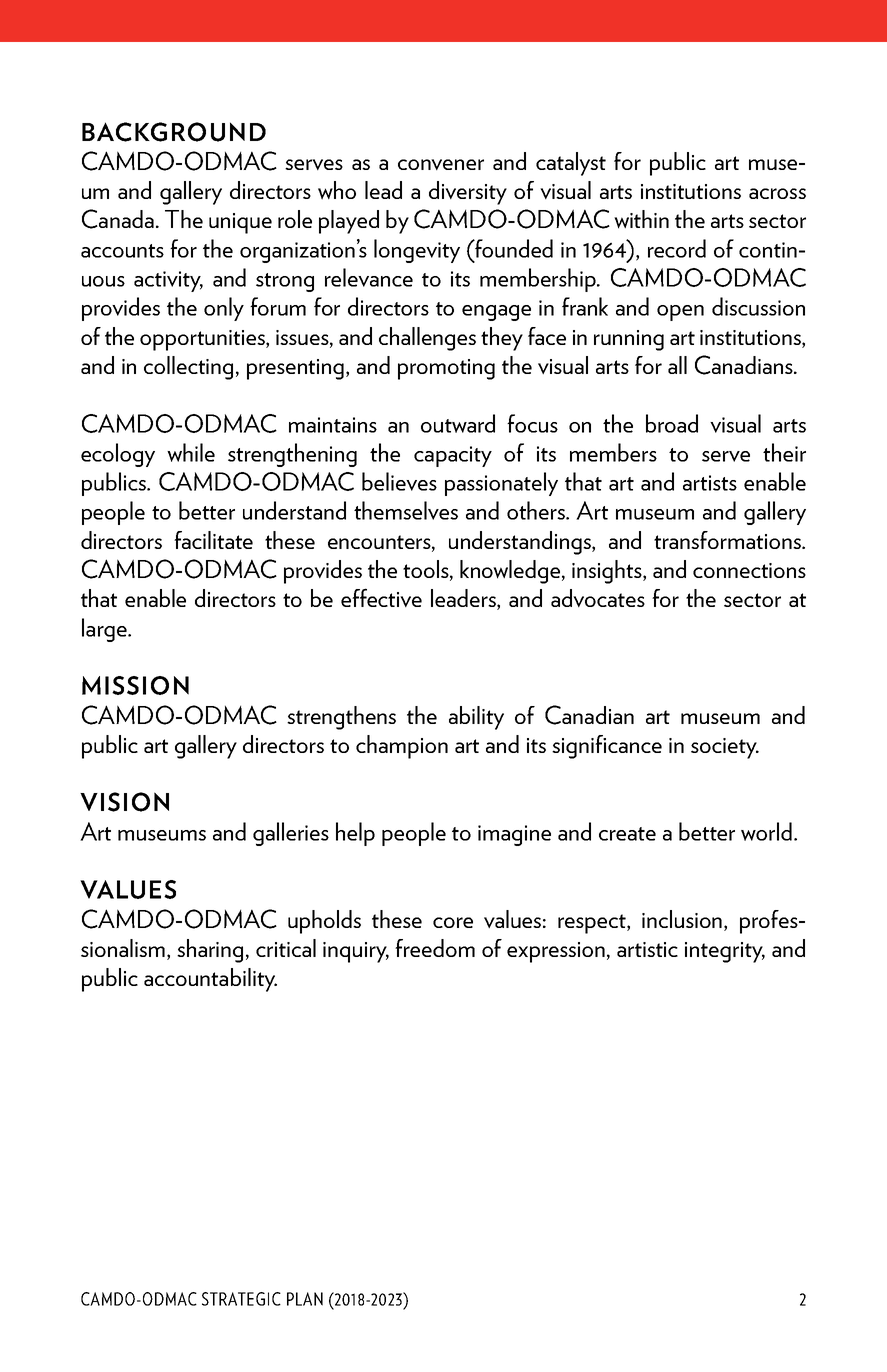 Image resolution: width=887 pixels, height=1372 pixels. Describe the element at coordinates (777, 193) in the screenshot. I see `across` at that location.
